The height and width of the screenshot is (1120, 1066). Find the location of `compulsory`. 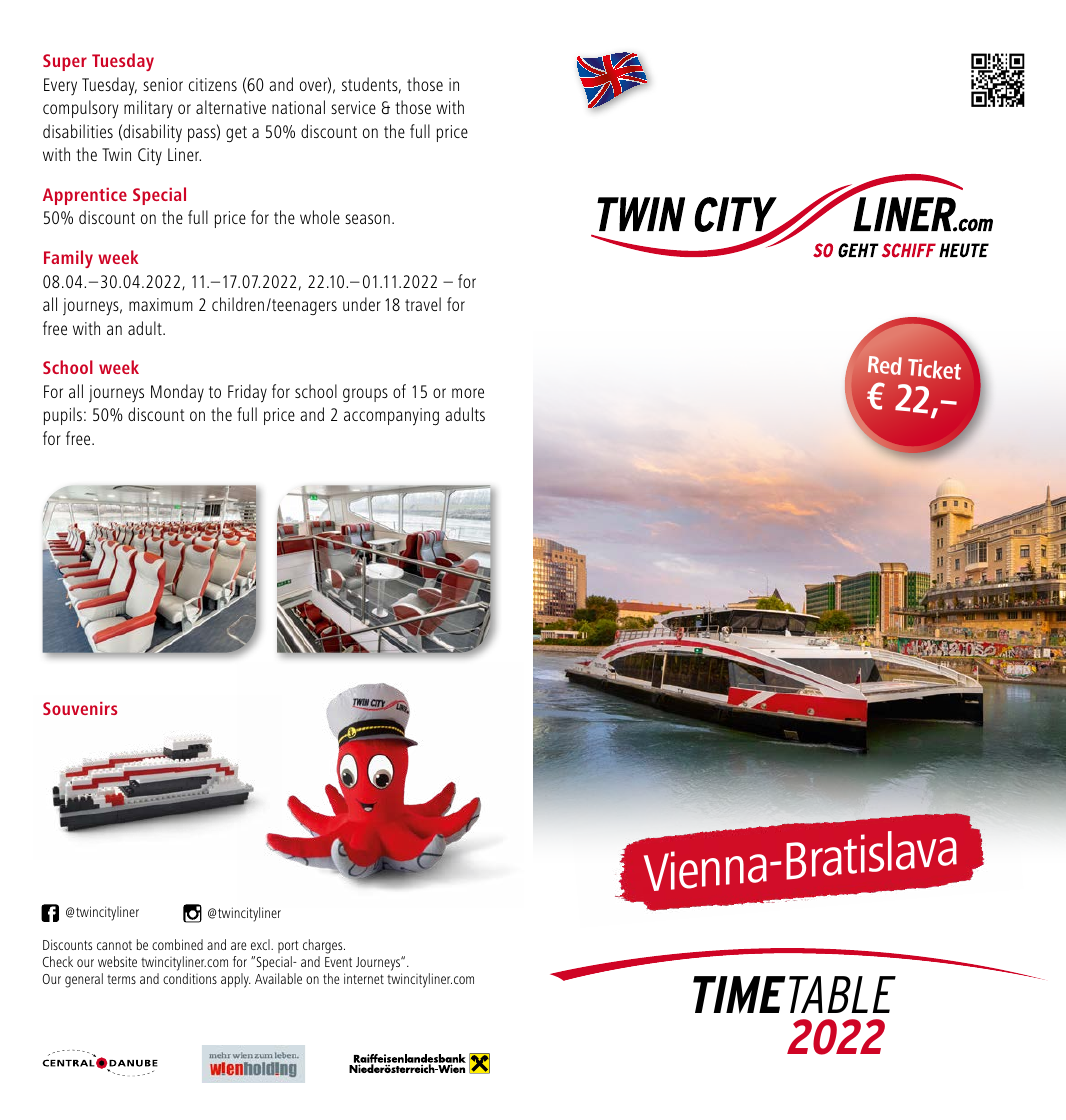

compulsory is located at coordinates (80, 109).
